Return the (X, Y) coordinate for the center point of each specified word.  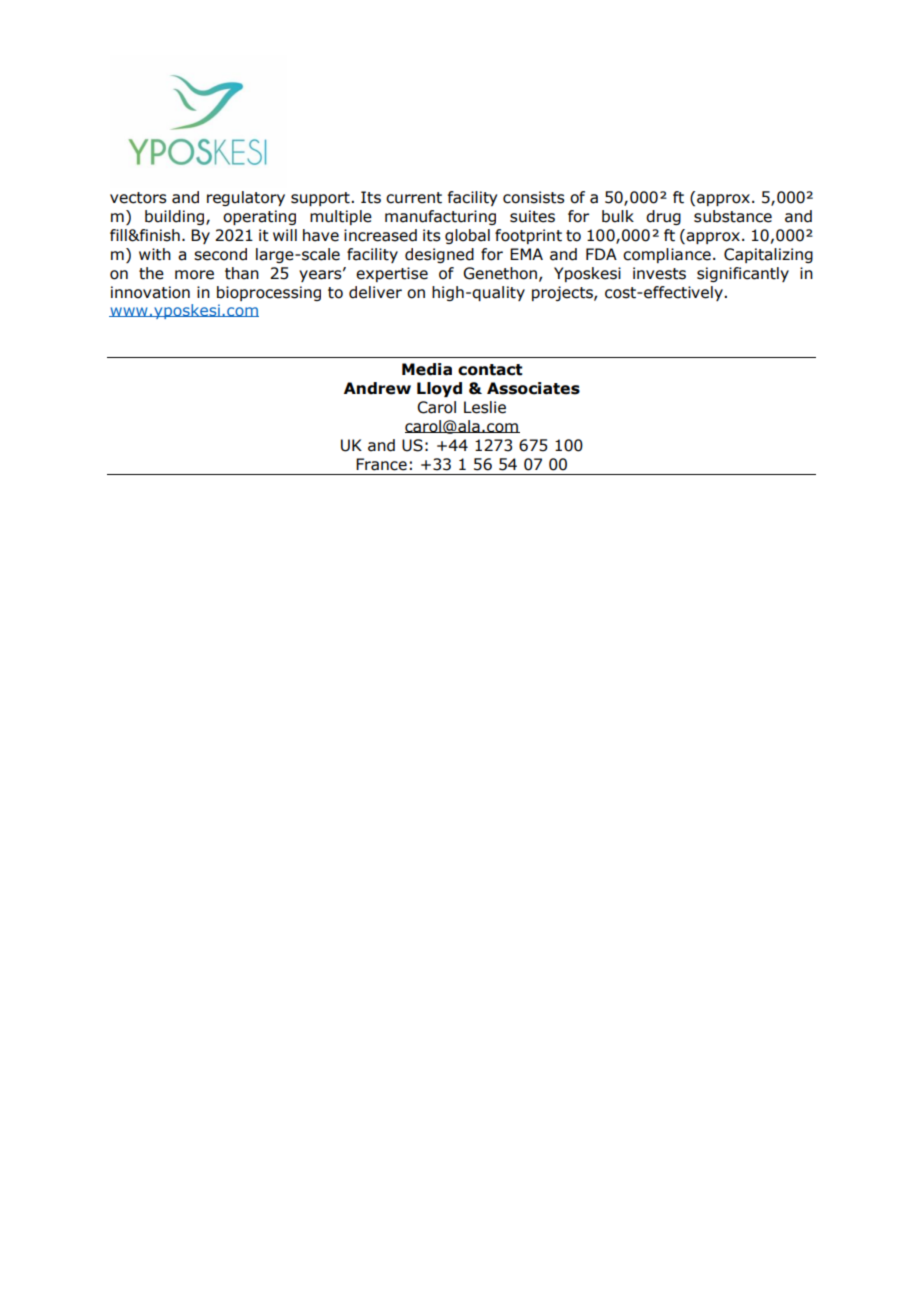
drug (663, 217)
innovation (150, 292)
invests (659, 273)
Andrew (377, 388)
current (414, 198)
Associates (533, 388)
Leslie (485, 407)
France (381, 464)
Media (427, 369)
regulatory (246, 198)
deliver (375, 292)
